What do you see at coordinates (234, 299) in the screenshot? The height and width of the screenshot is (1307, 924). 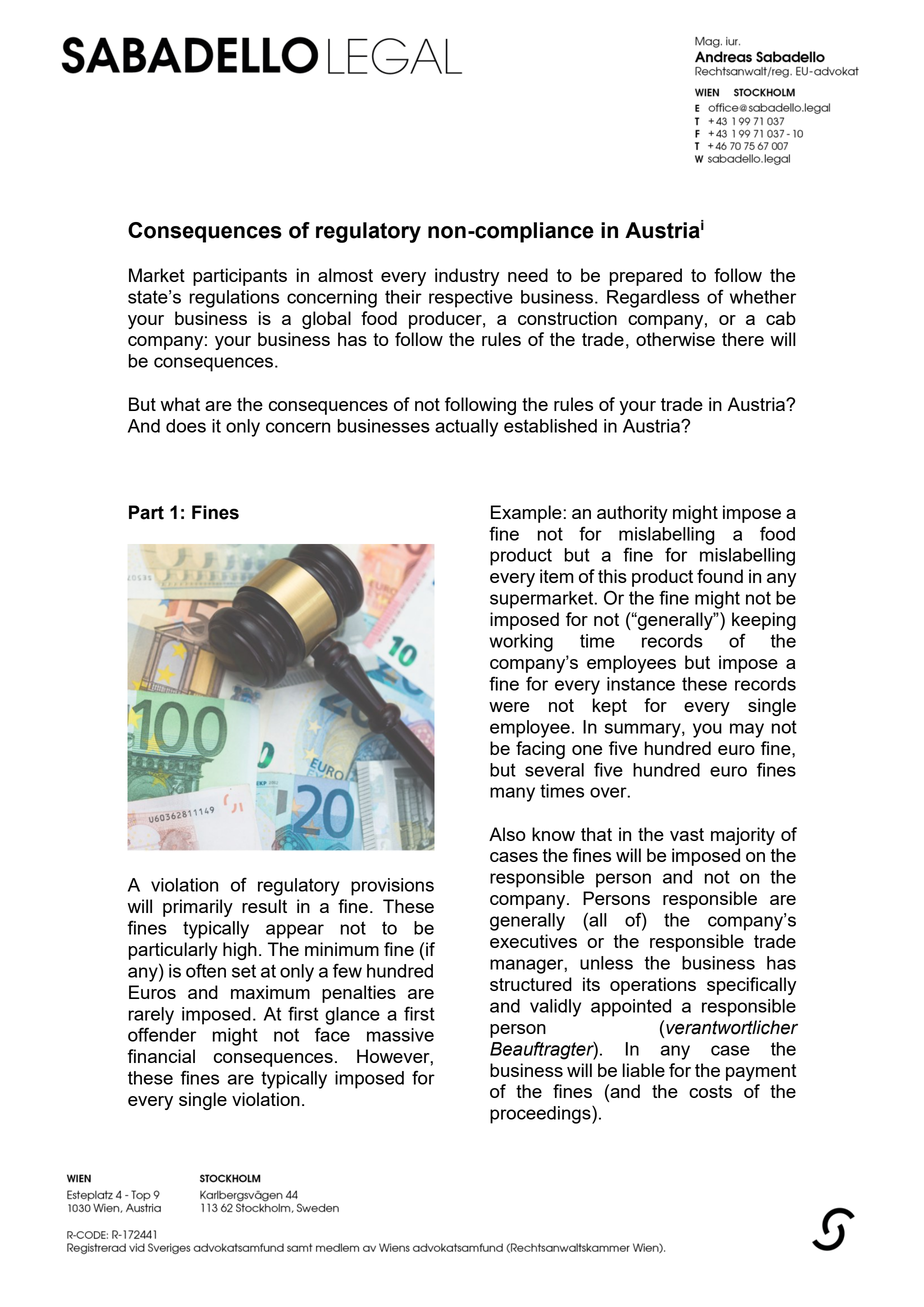 I see `regulations` at bounding box center [234, 299].
